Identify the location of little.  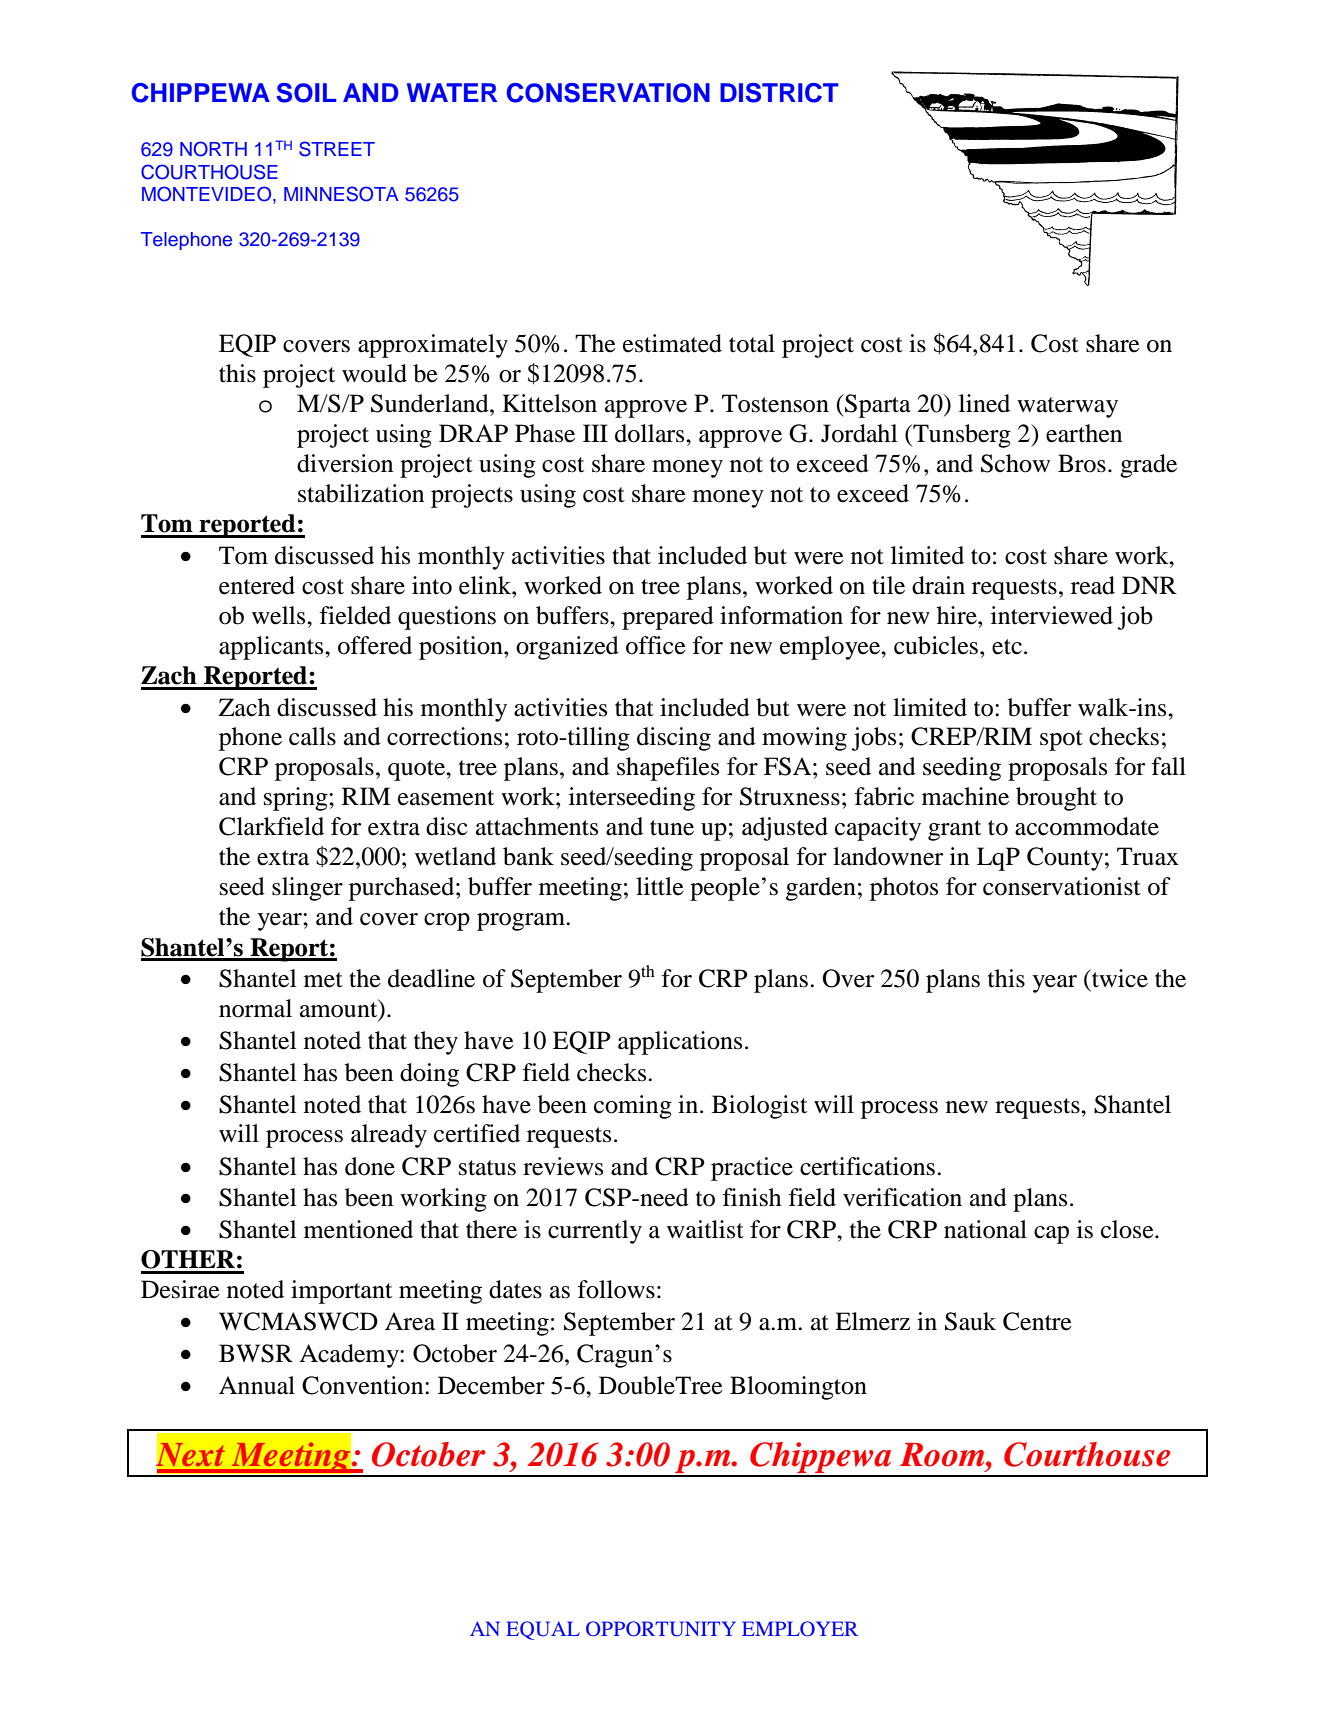
(660, 886).
